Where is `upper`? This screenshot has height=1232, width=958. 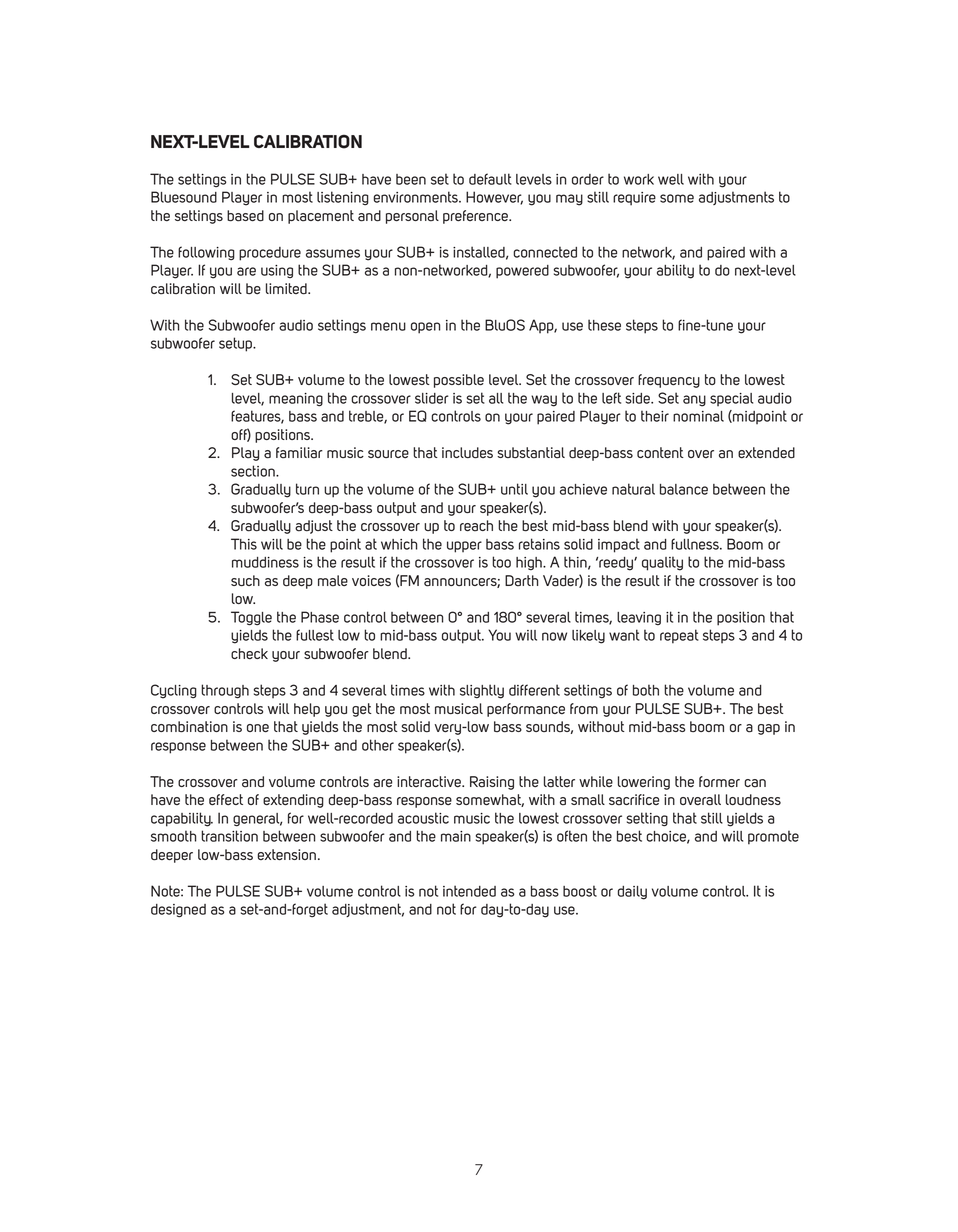
upper is located at coordinates (464, 547).
